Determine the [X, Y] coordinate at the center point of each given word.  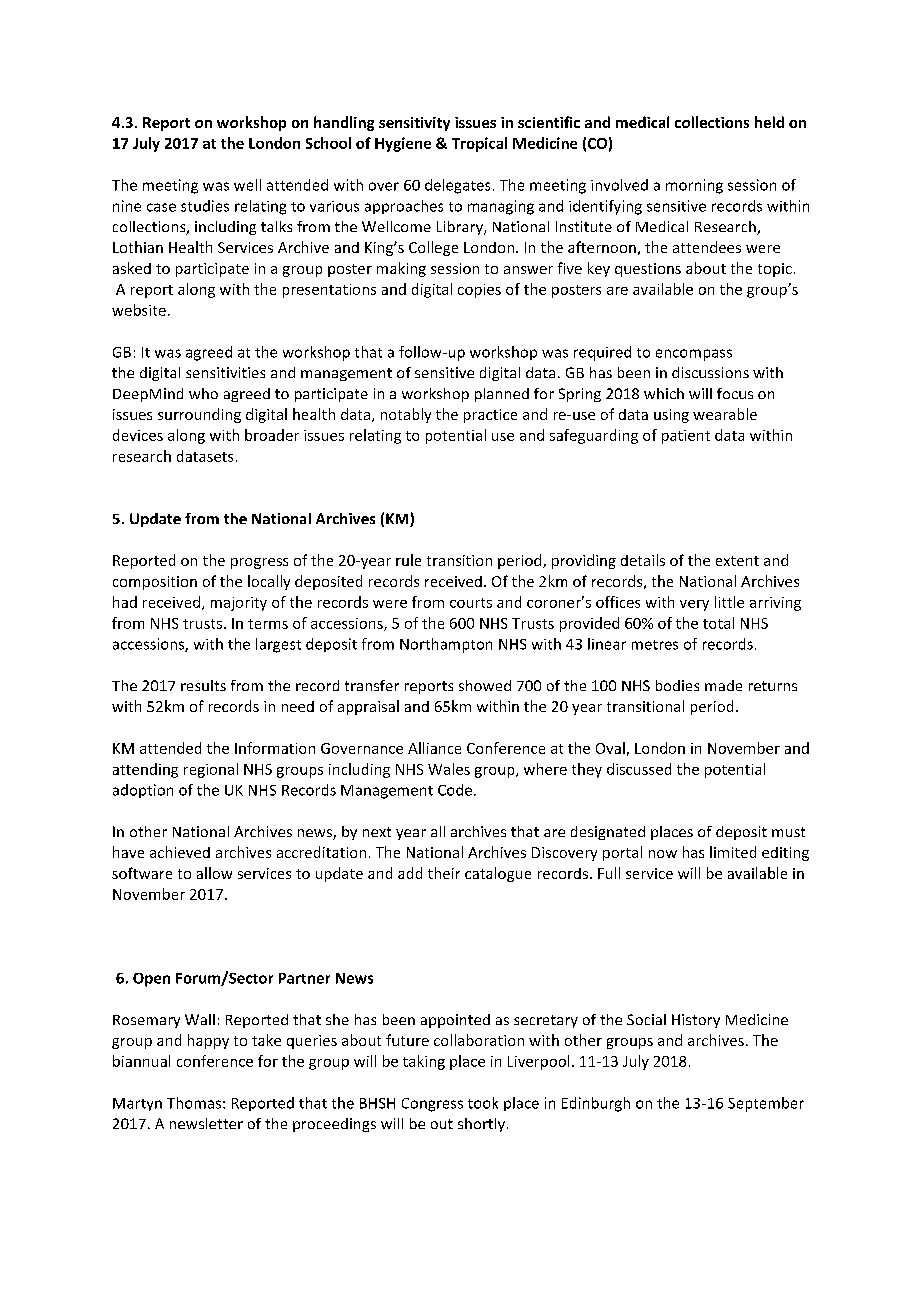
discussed [639, 769]
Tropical [479, 144]
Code [455, 790]
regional [211, 770]
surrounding [199, 415]
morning [694, 186]
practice [490, 416]
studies [205, 206]
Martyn [137, 1104]
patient [686, 437]
